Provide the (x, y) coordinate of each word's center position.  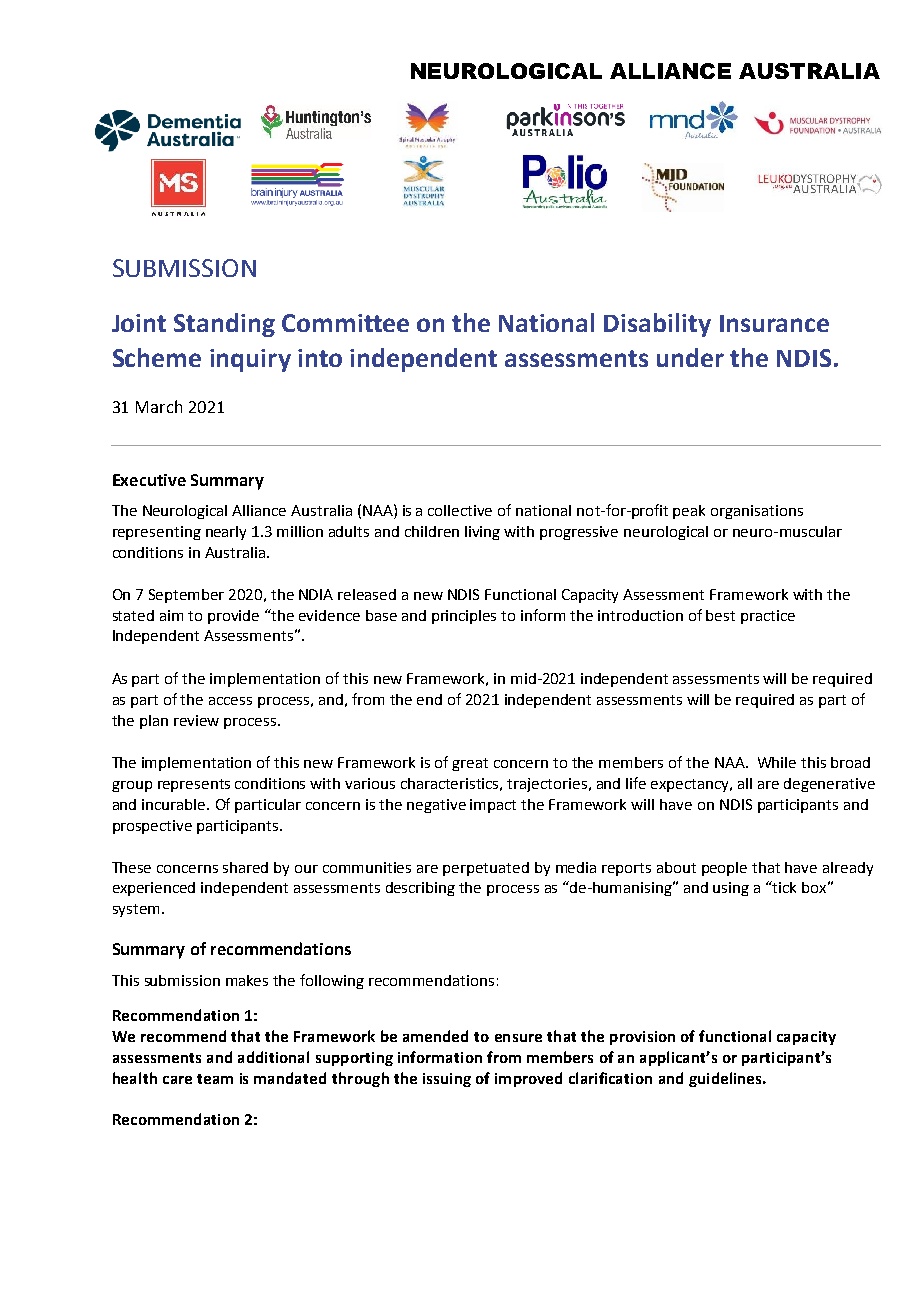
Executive (149, 480)
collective (460, 510)
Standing (224, 325)
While (777, 762)
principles (464, 617)
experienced (154, 889)
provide (233, 617)
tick (783, 887)
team (215, 1079)
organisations (757, 512)
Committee (345, 323)
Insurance (774, 323)
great (470, 764)
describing (420, 889)
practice (768, 617)
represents (194, 785)
